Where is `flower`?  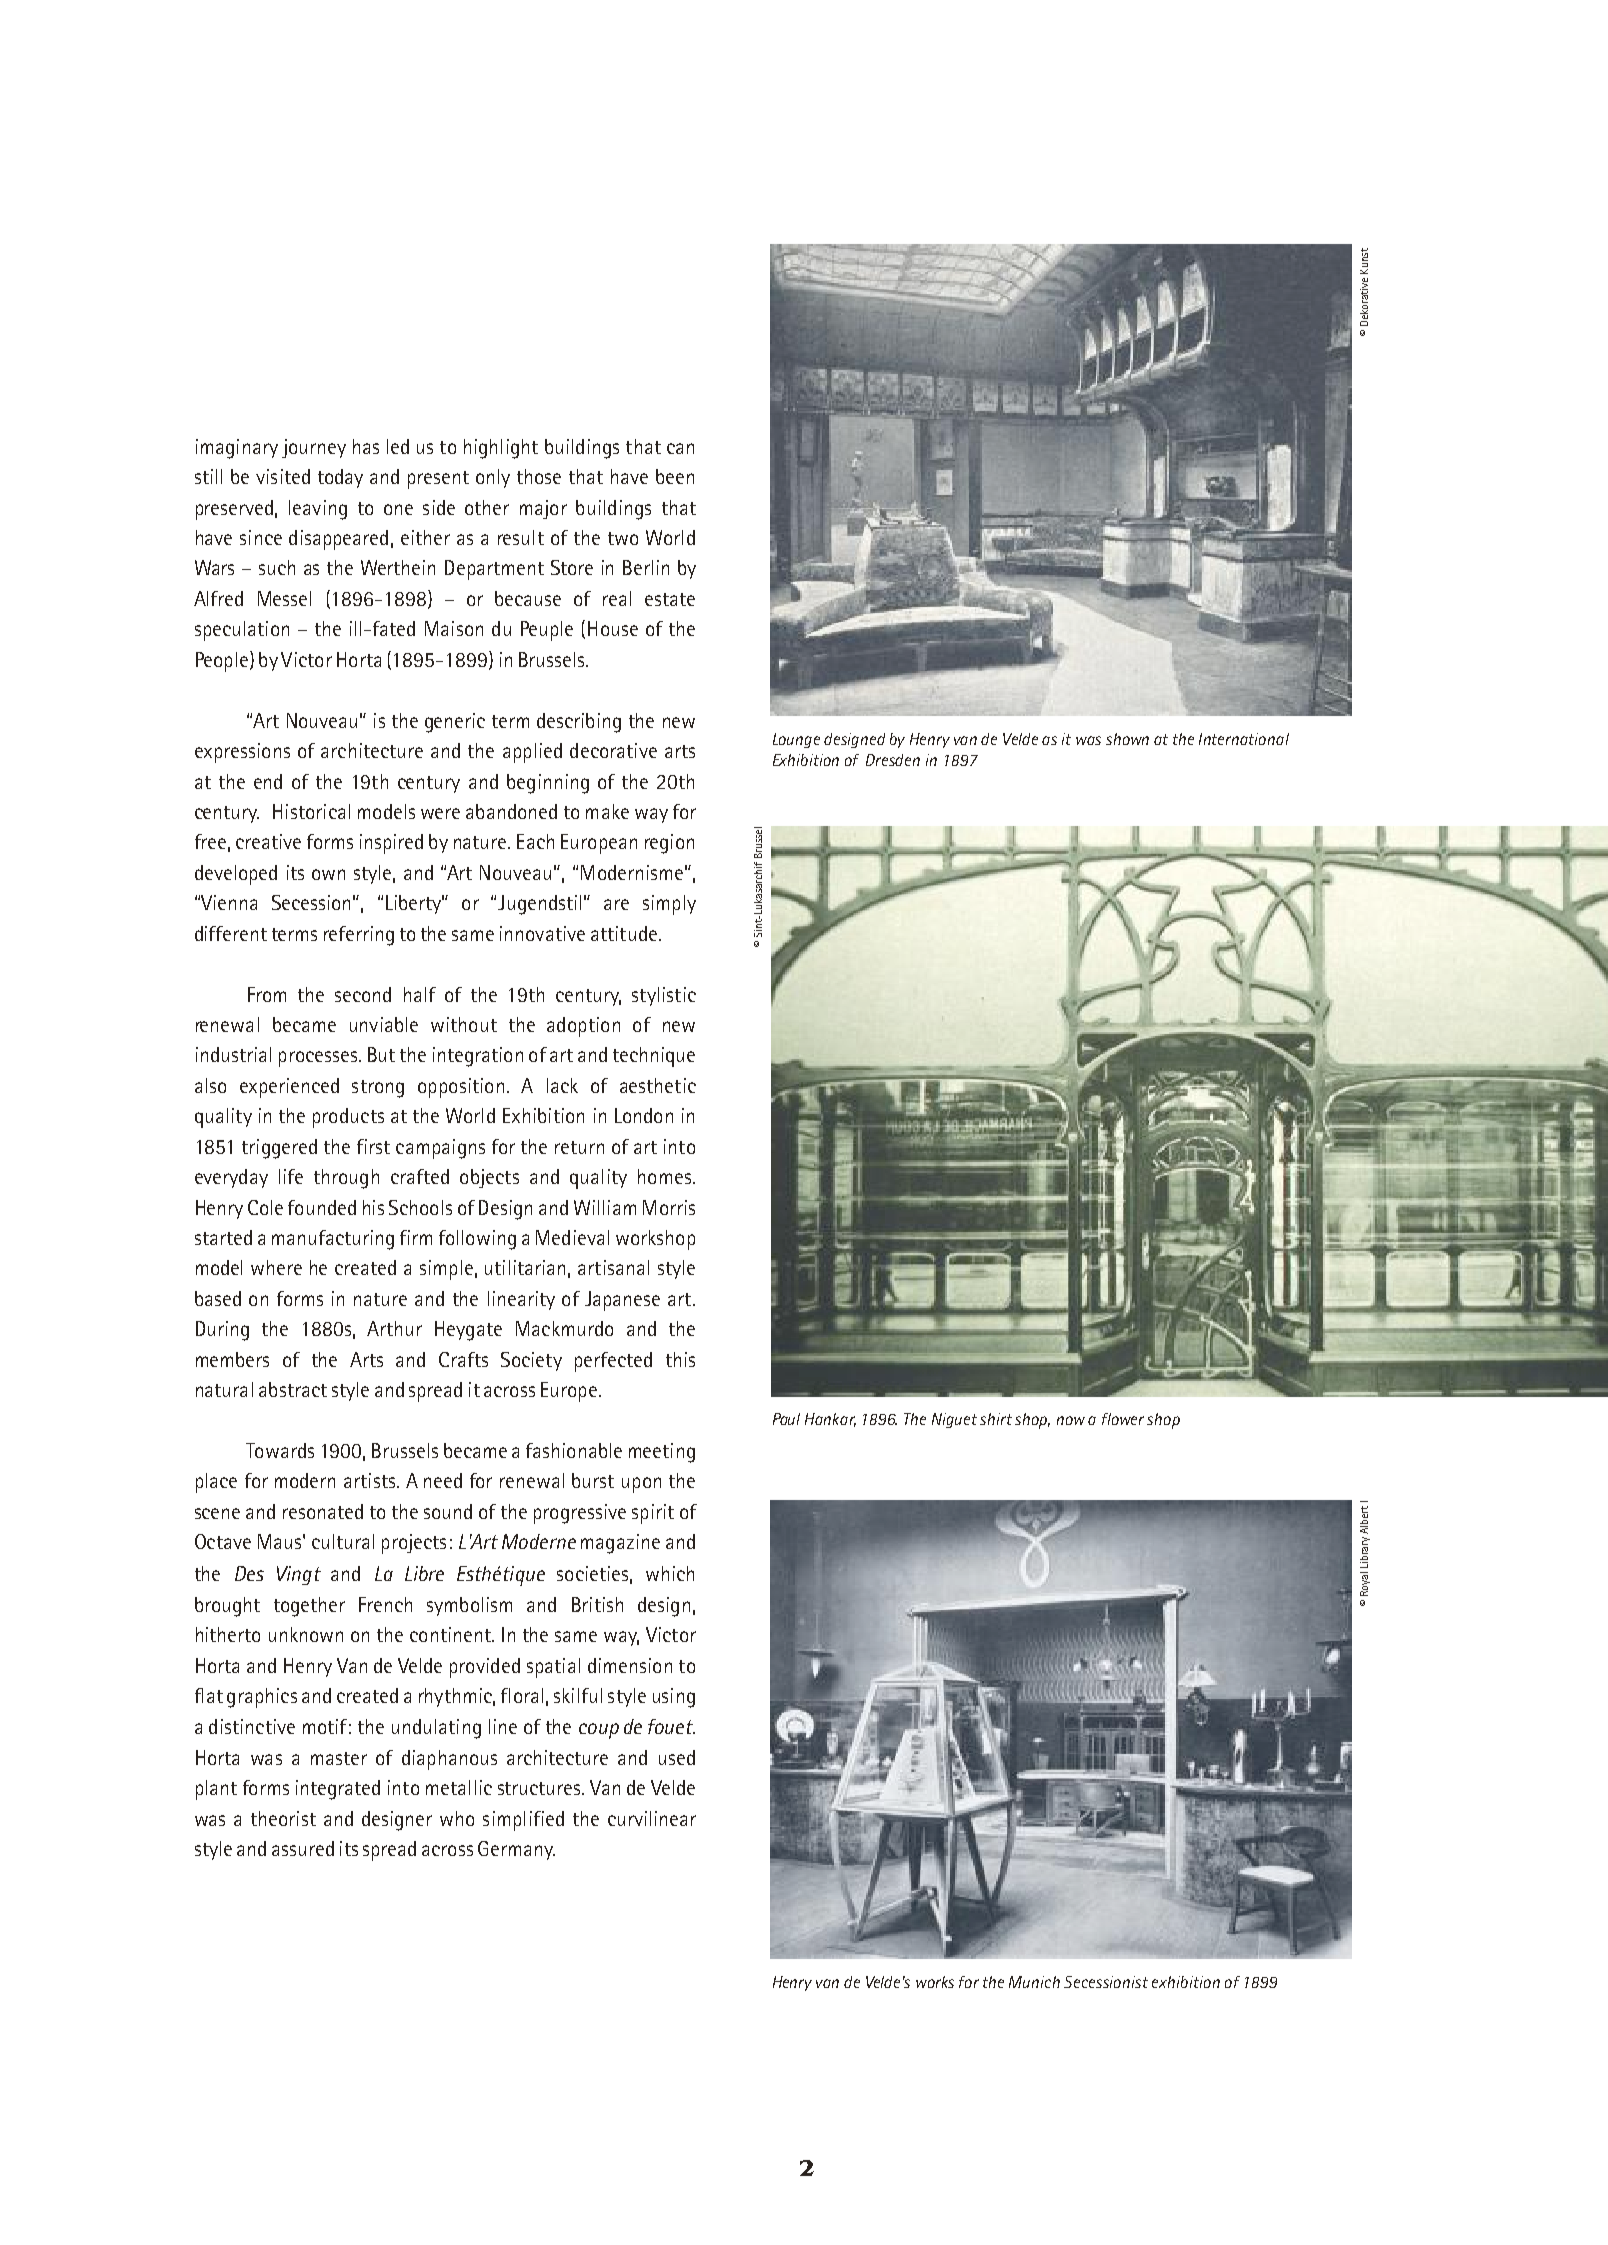
flower is located at coordinates (1123, 1419).
